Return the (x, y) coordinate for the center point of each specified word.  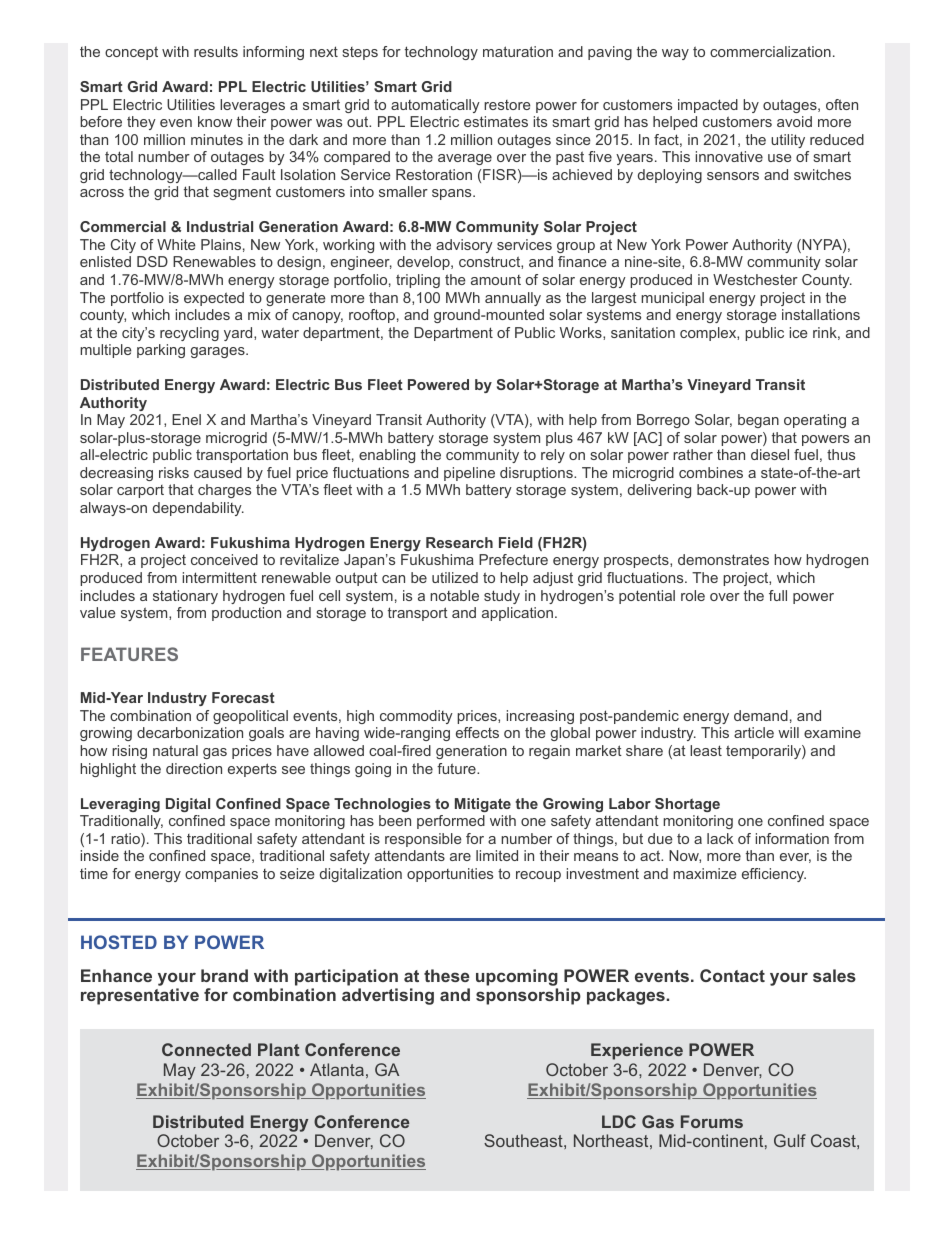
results (216, 51)
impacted (708, 106)
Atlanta (337, 1069)
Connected (206, 1049)
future (457, 768)
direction (194, 768)
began (758, 421)
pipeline (469, 474)
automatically (435, 106)
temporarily (764, 752)
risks (174, 472)
